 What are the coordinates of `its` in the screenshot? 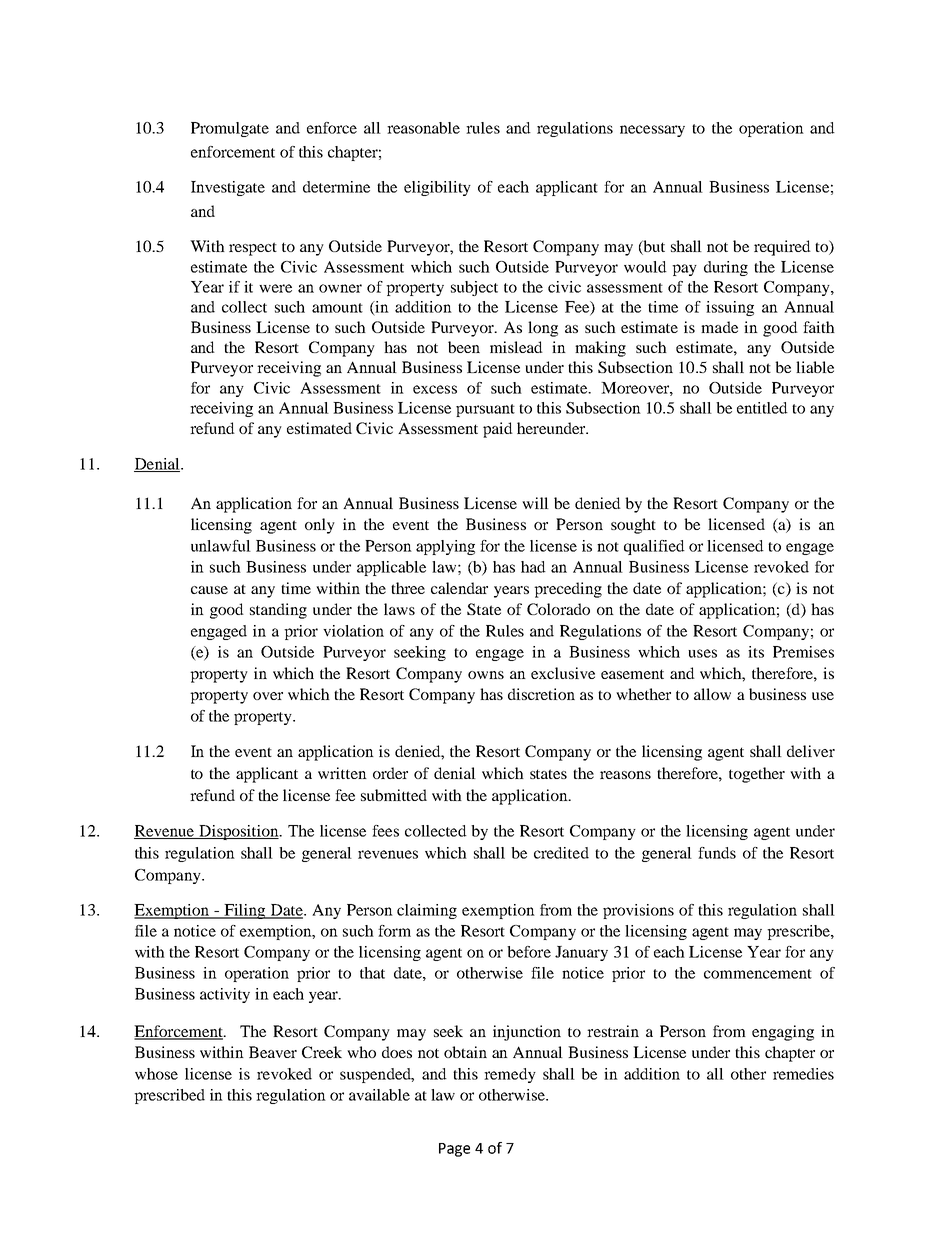 It's located at (756, 652).
